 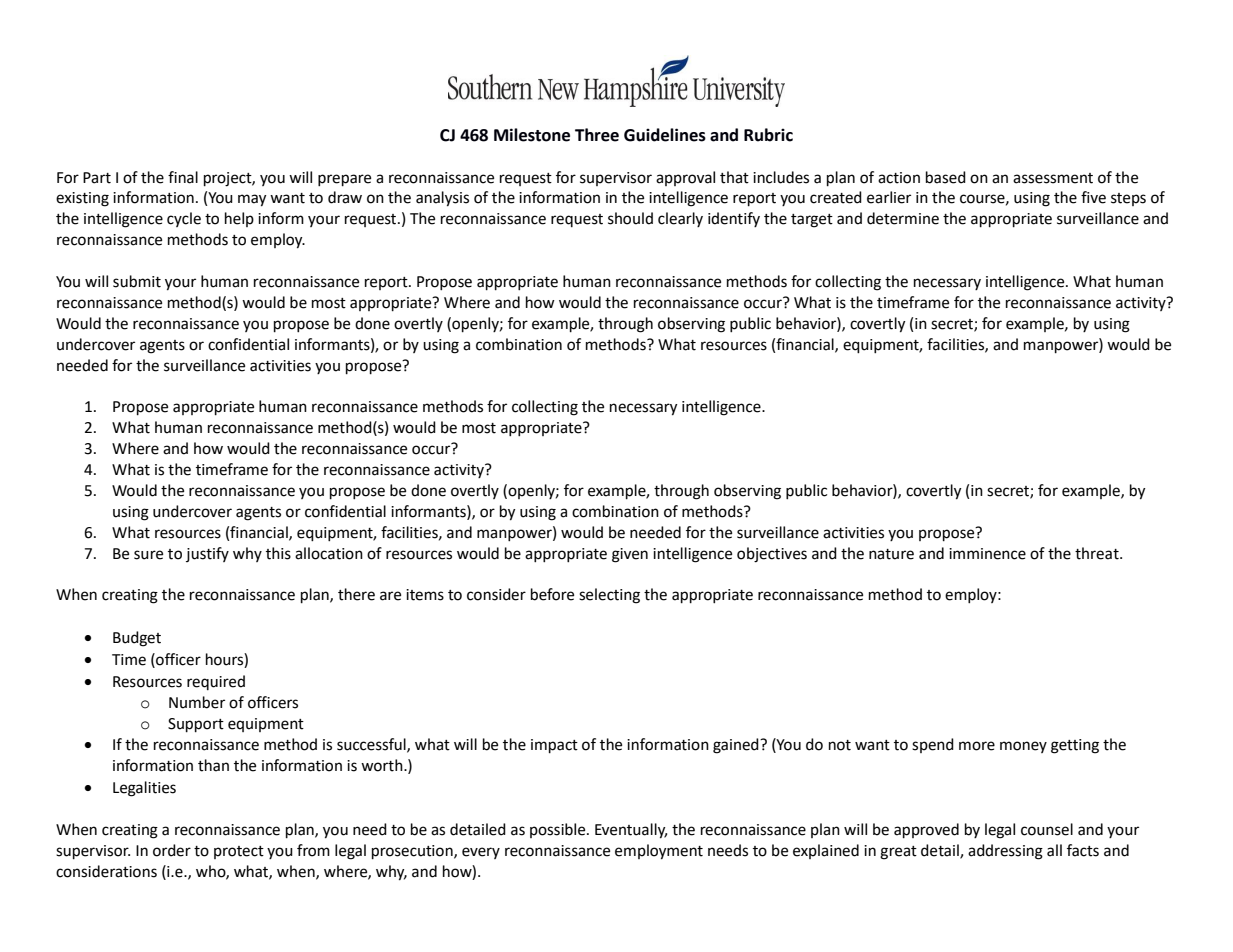 I want to click on Eventually, so click(x=631, y=831).
